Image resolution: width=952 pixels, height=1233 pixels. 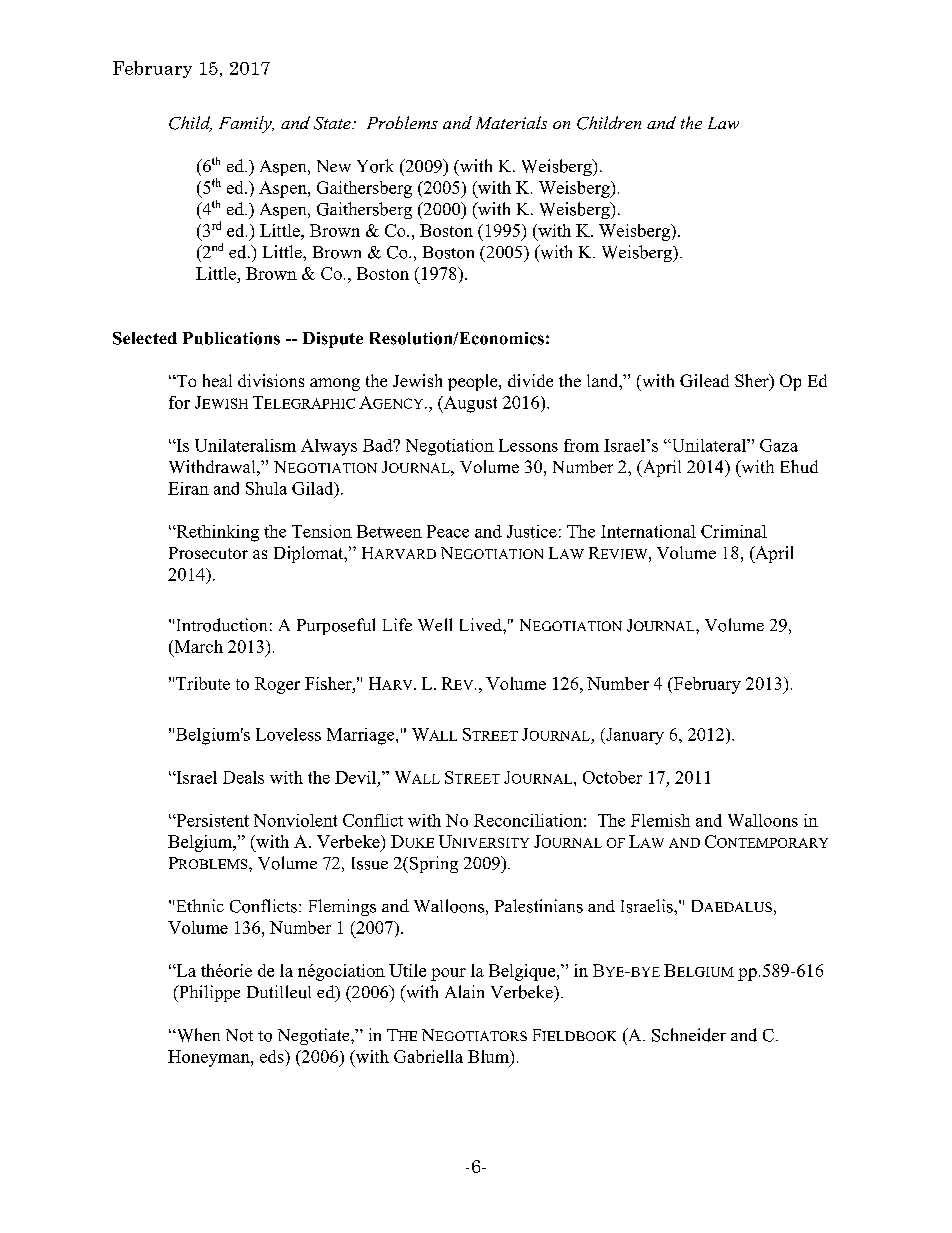 I want to click on Gilead, so click(x=704, y=380).
